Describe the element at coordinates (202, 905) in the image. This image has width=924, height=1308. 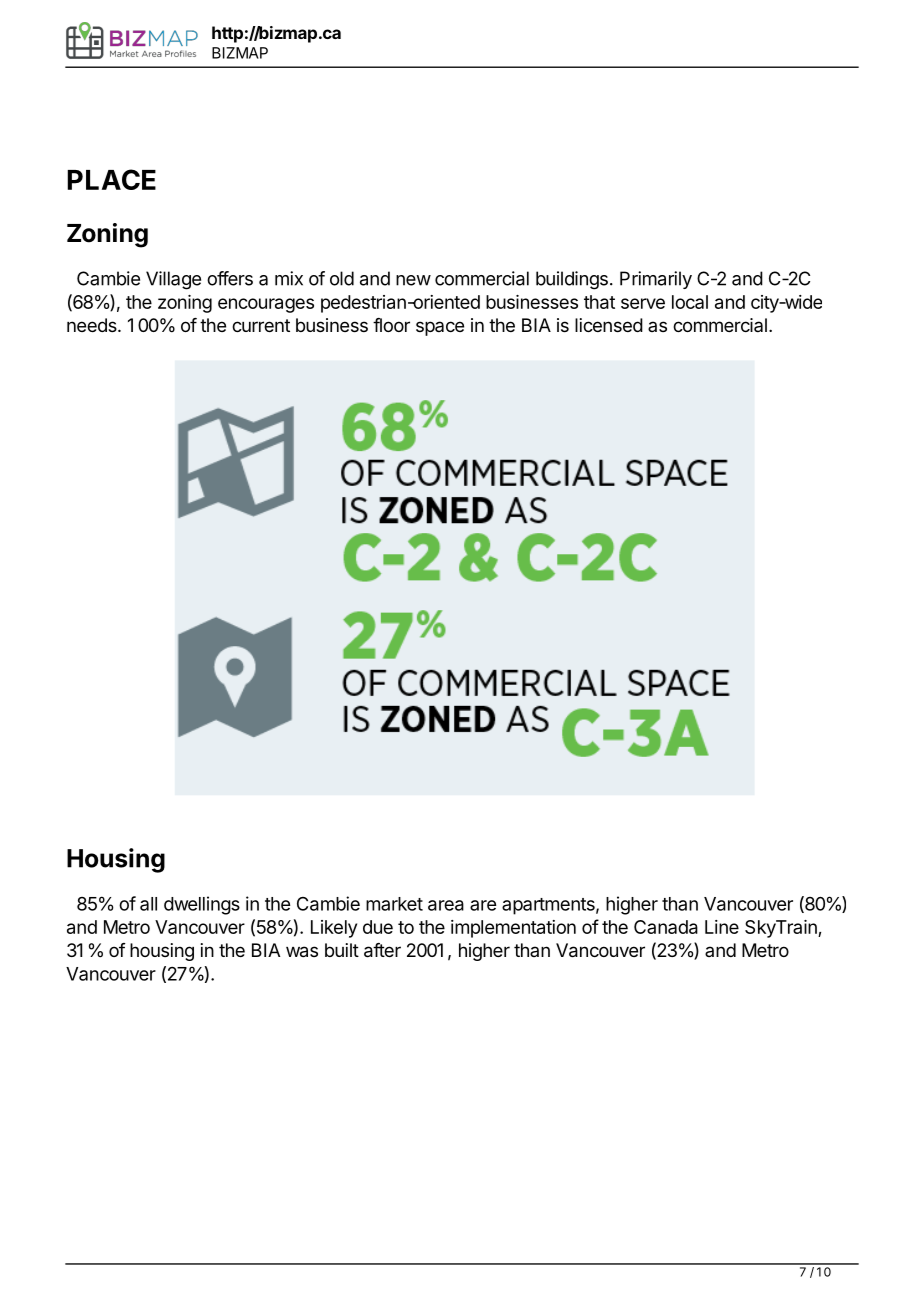
I see `dwellings` at that location.
